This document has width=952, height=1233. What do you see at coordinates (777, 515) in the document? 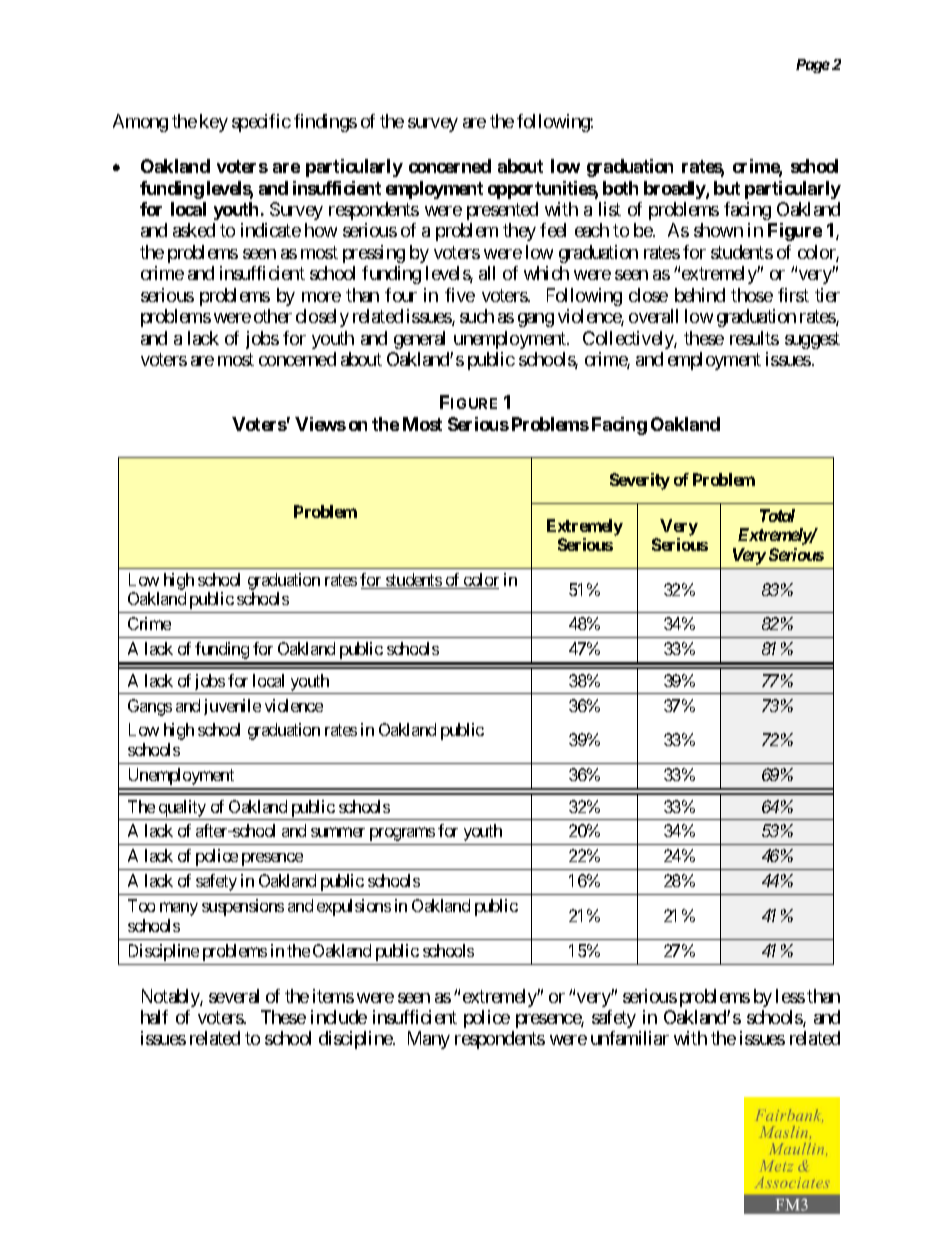
I see `Total` at bounding box center [777, 515].
